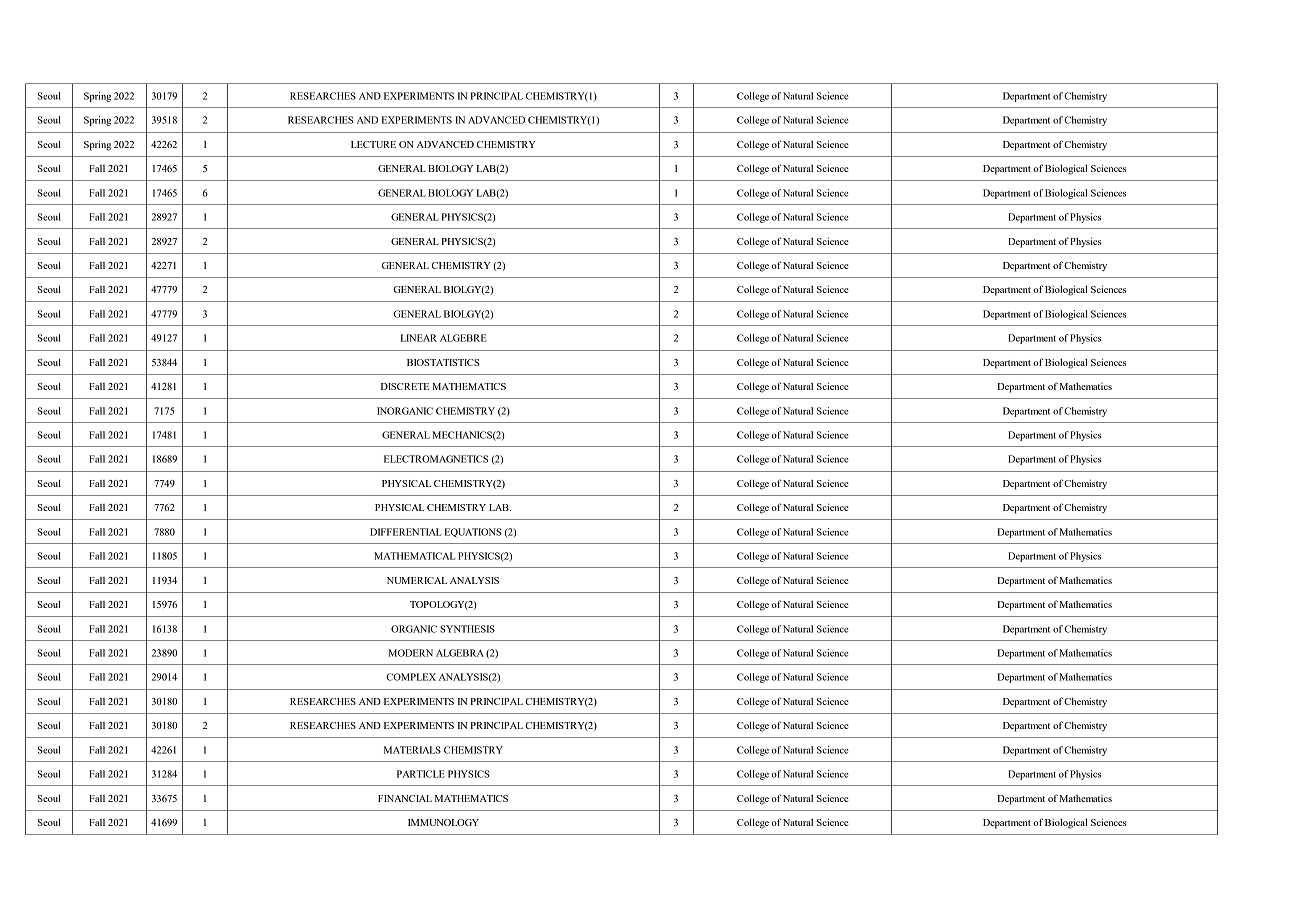 The width and height of the page is (1308, 924). What do you see at coordinates (467, 629) in the page?
I see `SYNTHESIS` at bounding box center [467, 629].
